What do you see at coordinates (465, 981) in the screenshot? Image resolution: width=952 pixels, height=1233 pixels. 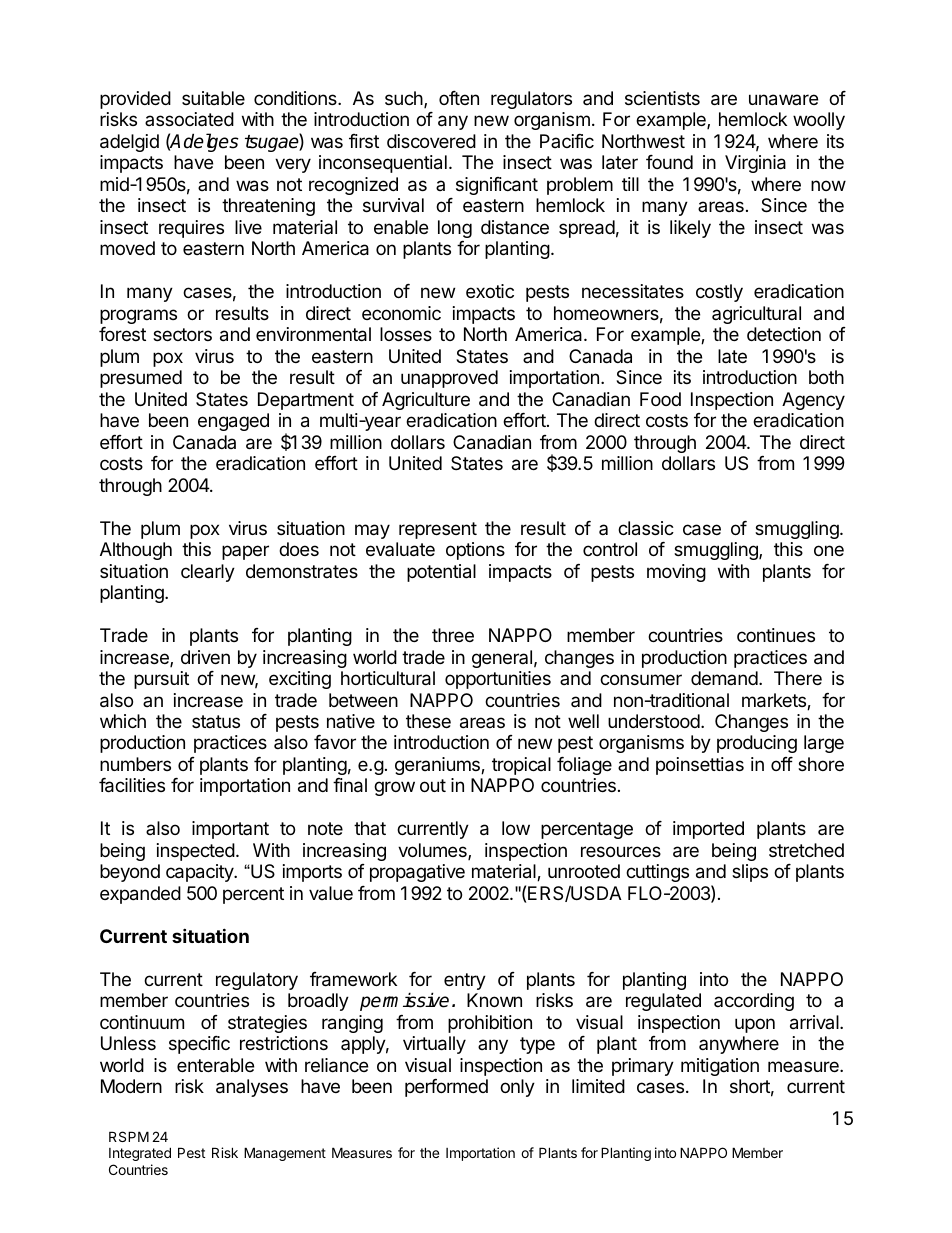 I see `entry` at bounding box center [465, 981].
